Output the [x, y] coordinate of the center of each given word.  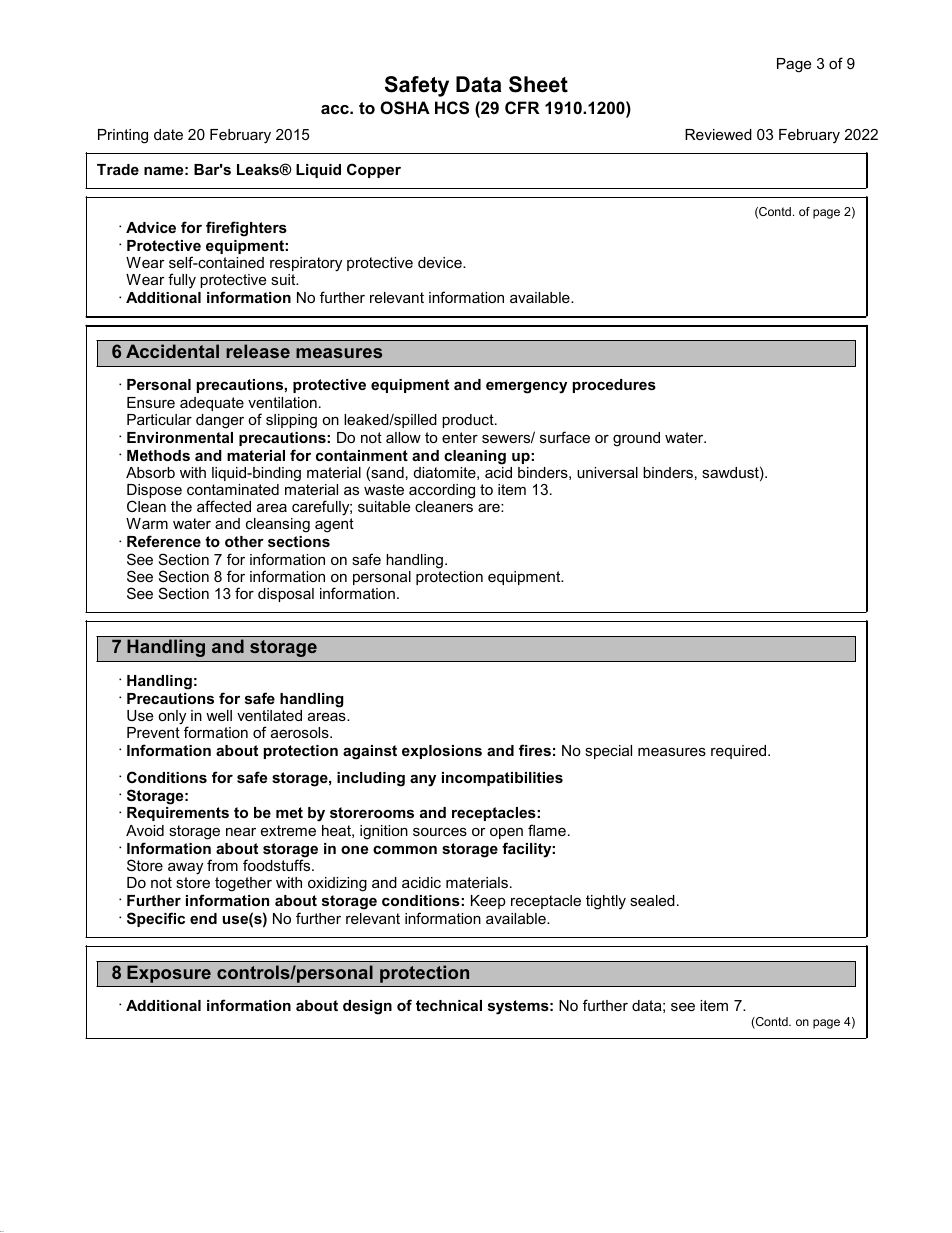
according [442, 491]
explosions [442, 752]
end [203, 918]
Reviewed [718, 134]
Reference [164, 541]
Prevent [153, 732]
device [441, 262]
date [168, 134]
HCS [452, 108]
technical [449, 1005]
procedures [614, 386]
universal [607, 472]
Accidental [172, 351]
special [608, 752]
